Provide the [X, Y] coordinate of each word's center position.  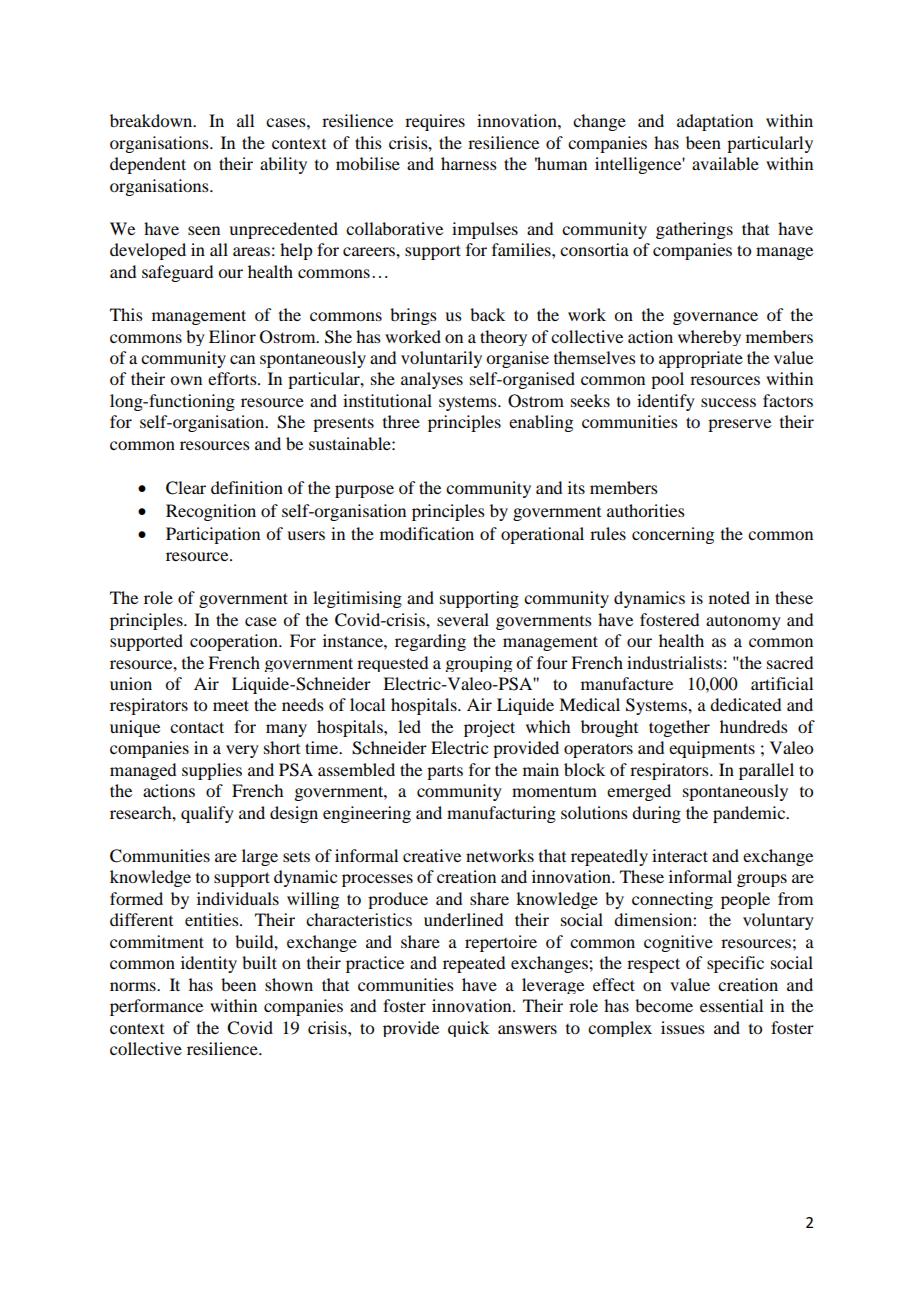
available [725, 163]
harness [469, 163]
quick [468, 1029]
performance [156, 1007]
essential [731, 1005]
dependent [148, 165]
